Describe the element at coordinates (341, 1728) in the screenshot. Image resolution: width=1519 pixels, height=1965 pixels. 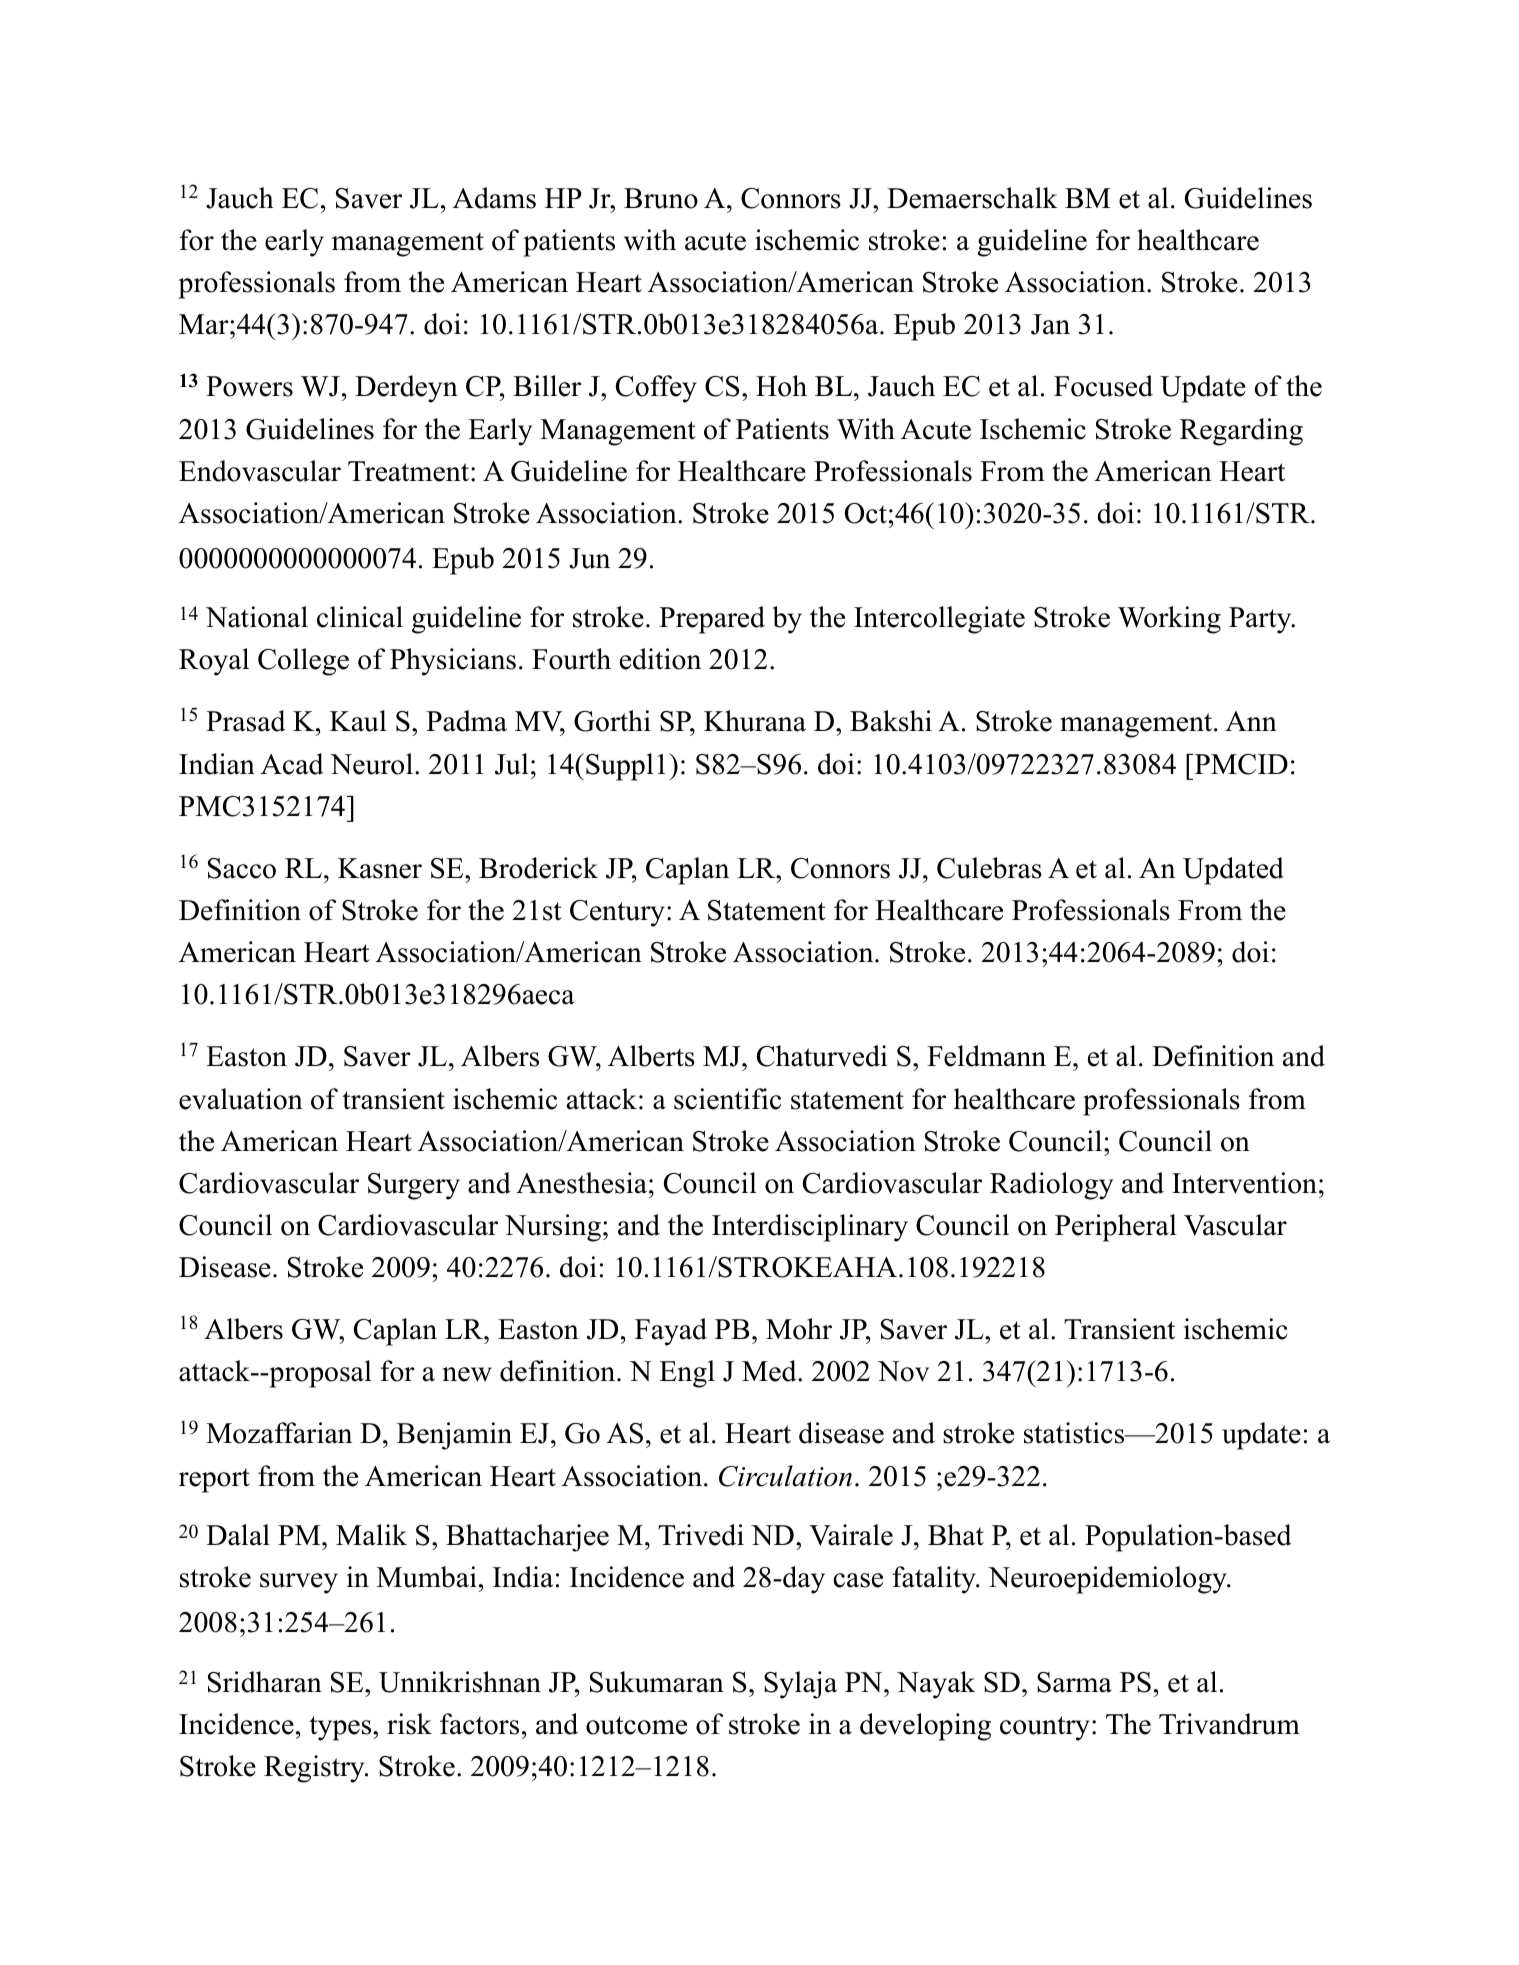
I see `types` at that location.
